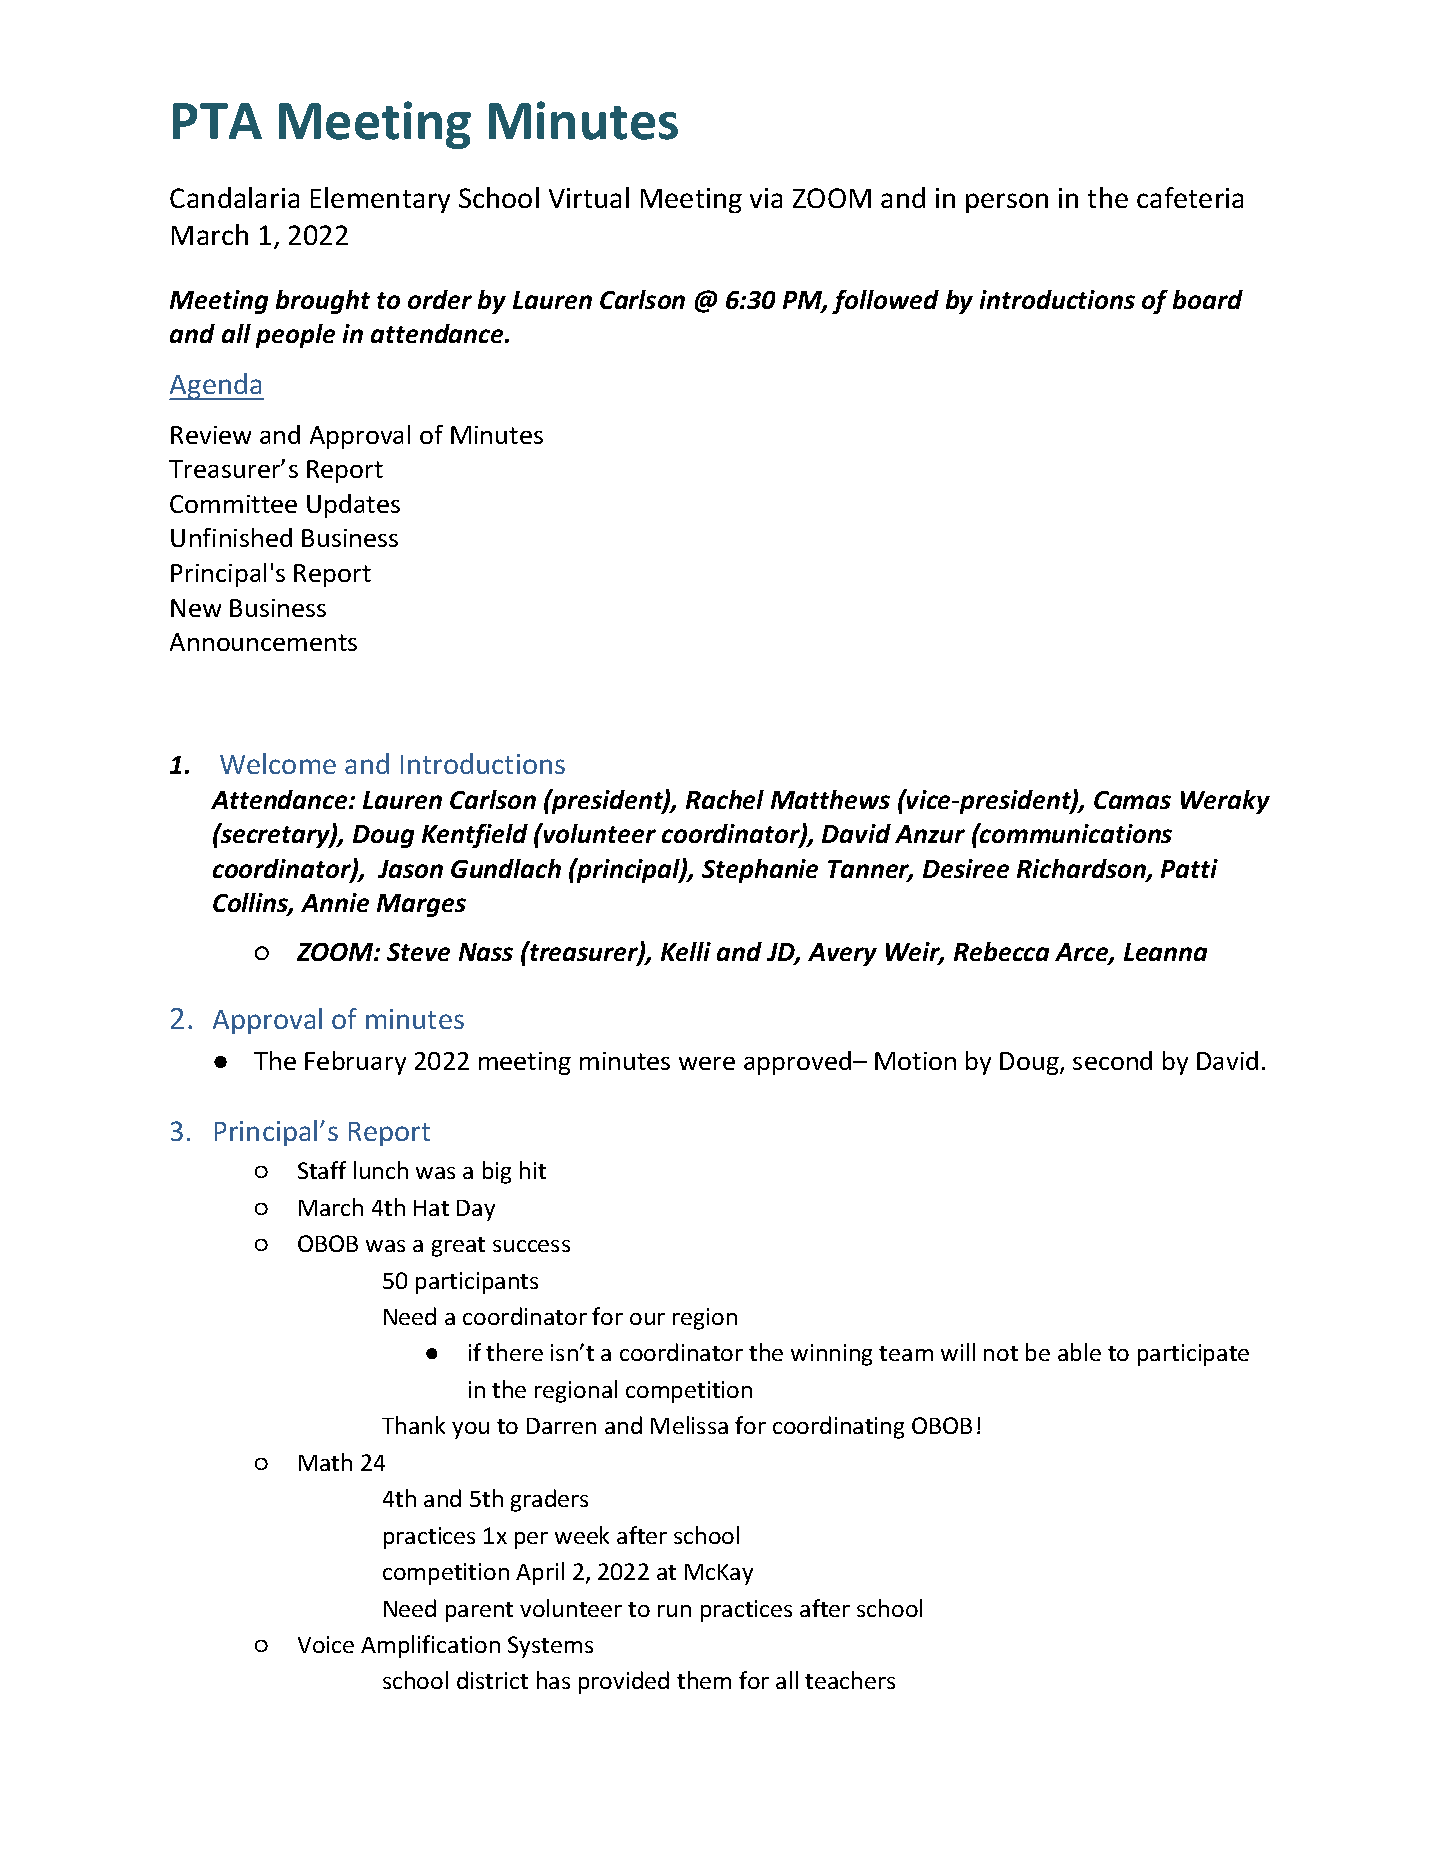  What do you see at coordinates (1082, 870) in the document?
I see `Richardson` at bounding box center [1082, 870].
